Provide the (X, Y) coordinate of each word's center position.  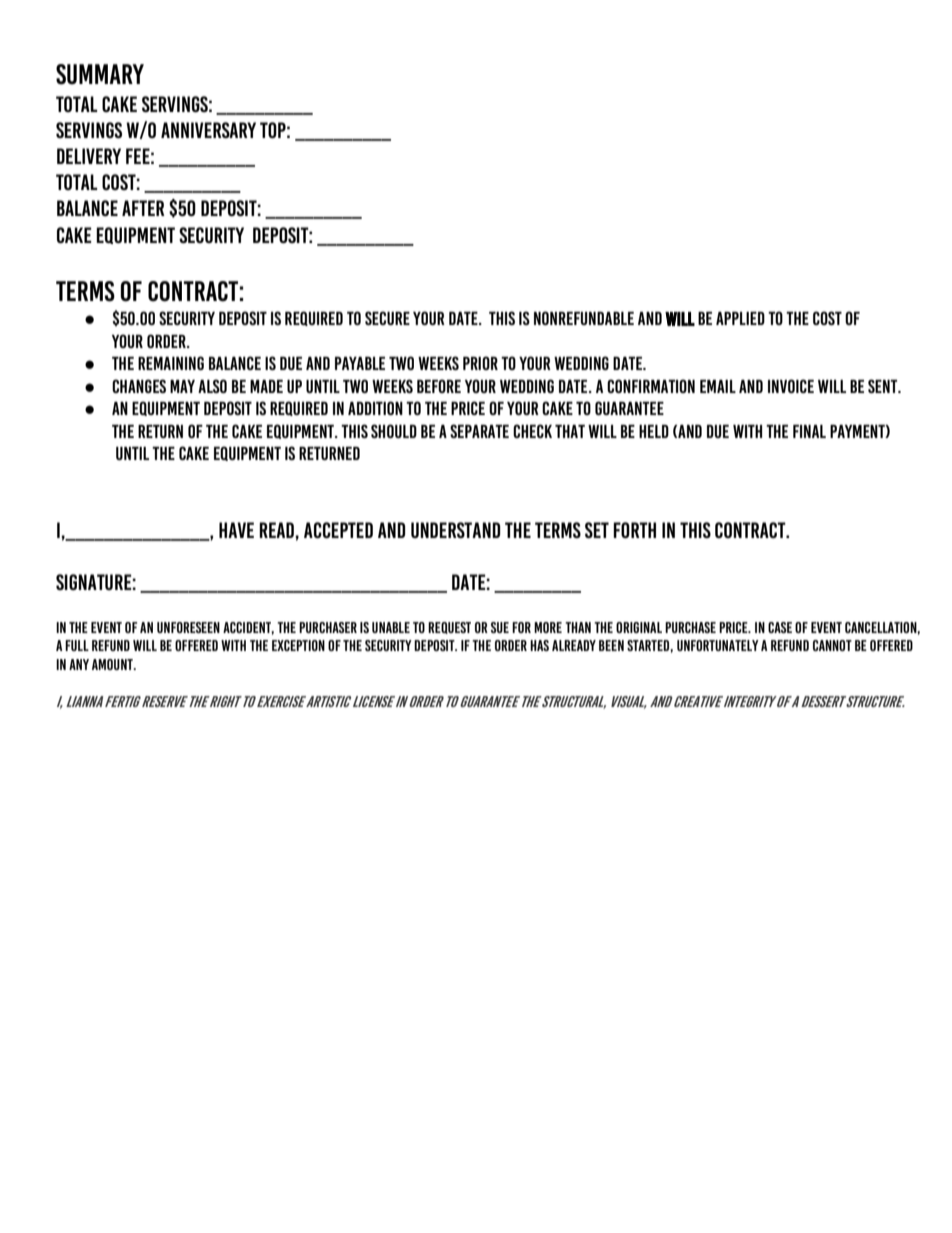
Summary (100, 74)
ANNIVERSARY (208, 130)
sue (500, 627)
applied (740, 318)
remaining (171, 363)
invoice (791, 386)
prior (480, 363)
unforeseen (188, 627)
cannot (832, 645)
